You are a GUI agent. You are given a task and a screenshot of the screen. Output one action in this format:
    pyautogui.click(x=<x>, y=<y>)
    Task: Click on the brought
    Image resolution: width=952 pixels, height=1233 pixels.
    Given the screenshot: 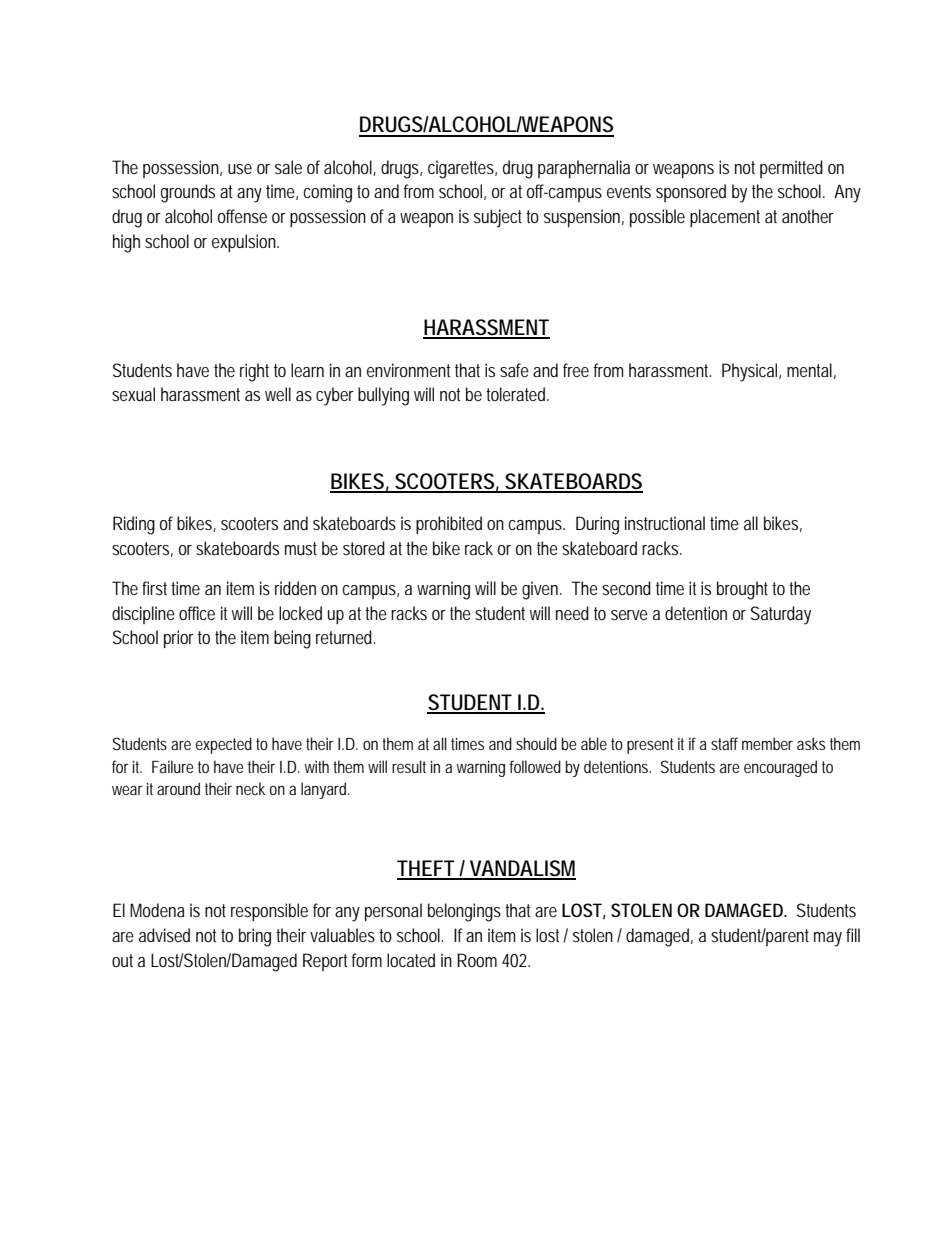 What is the action you would take?
    pyautogui.click(x=742, y=590)
